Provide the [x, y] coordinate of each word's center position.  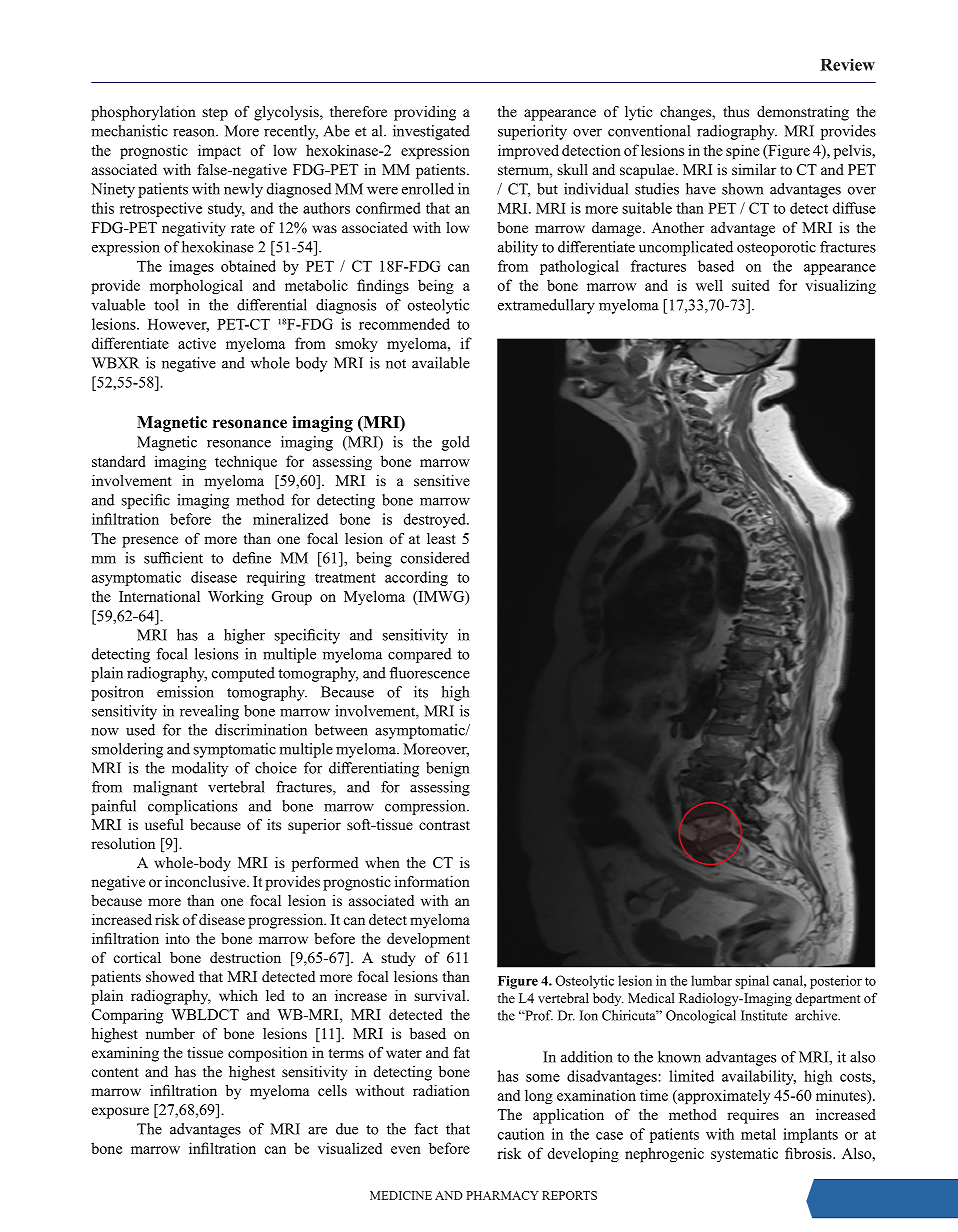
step [215, 114]
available [441, 363]
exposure [120, 1113]
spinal [752, 982]
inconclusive [206, 881]
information [432, 881]
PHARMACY [503, 1195]
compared [419, 655]
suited [751, 285]
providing [425, 113]
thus [736, 111]
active [197, 343]
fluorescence [430, 673]
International [159, 596]
